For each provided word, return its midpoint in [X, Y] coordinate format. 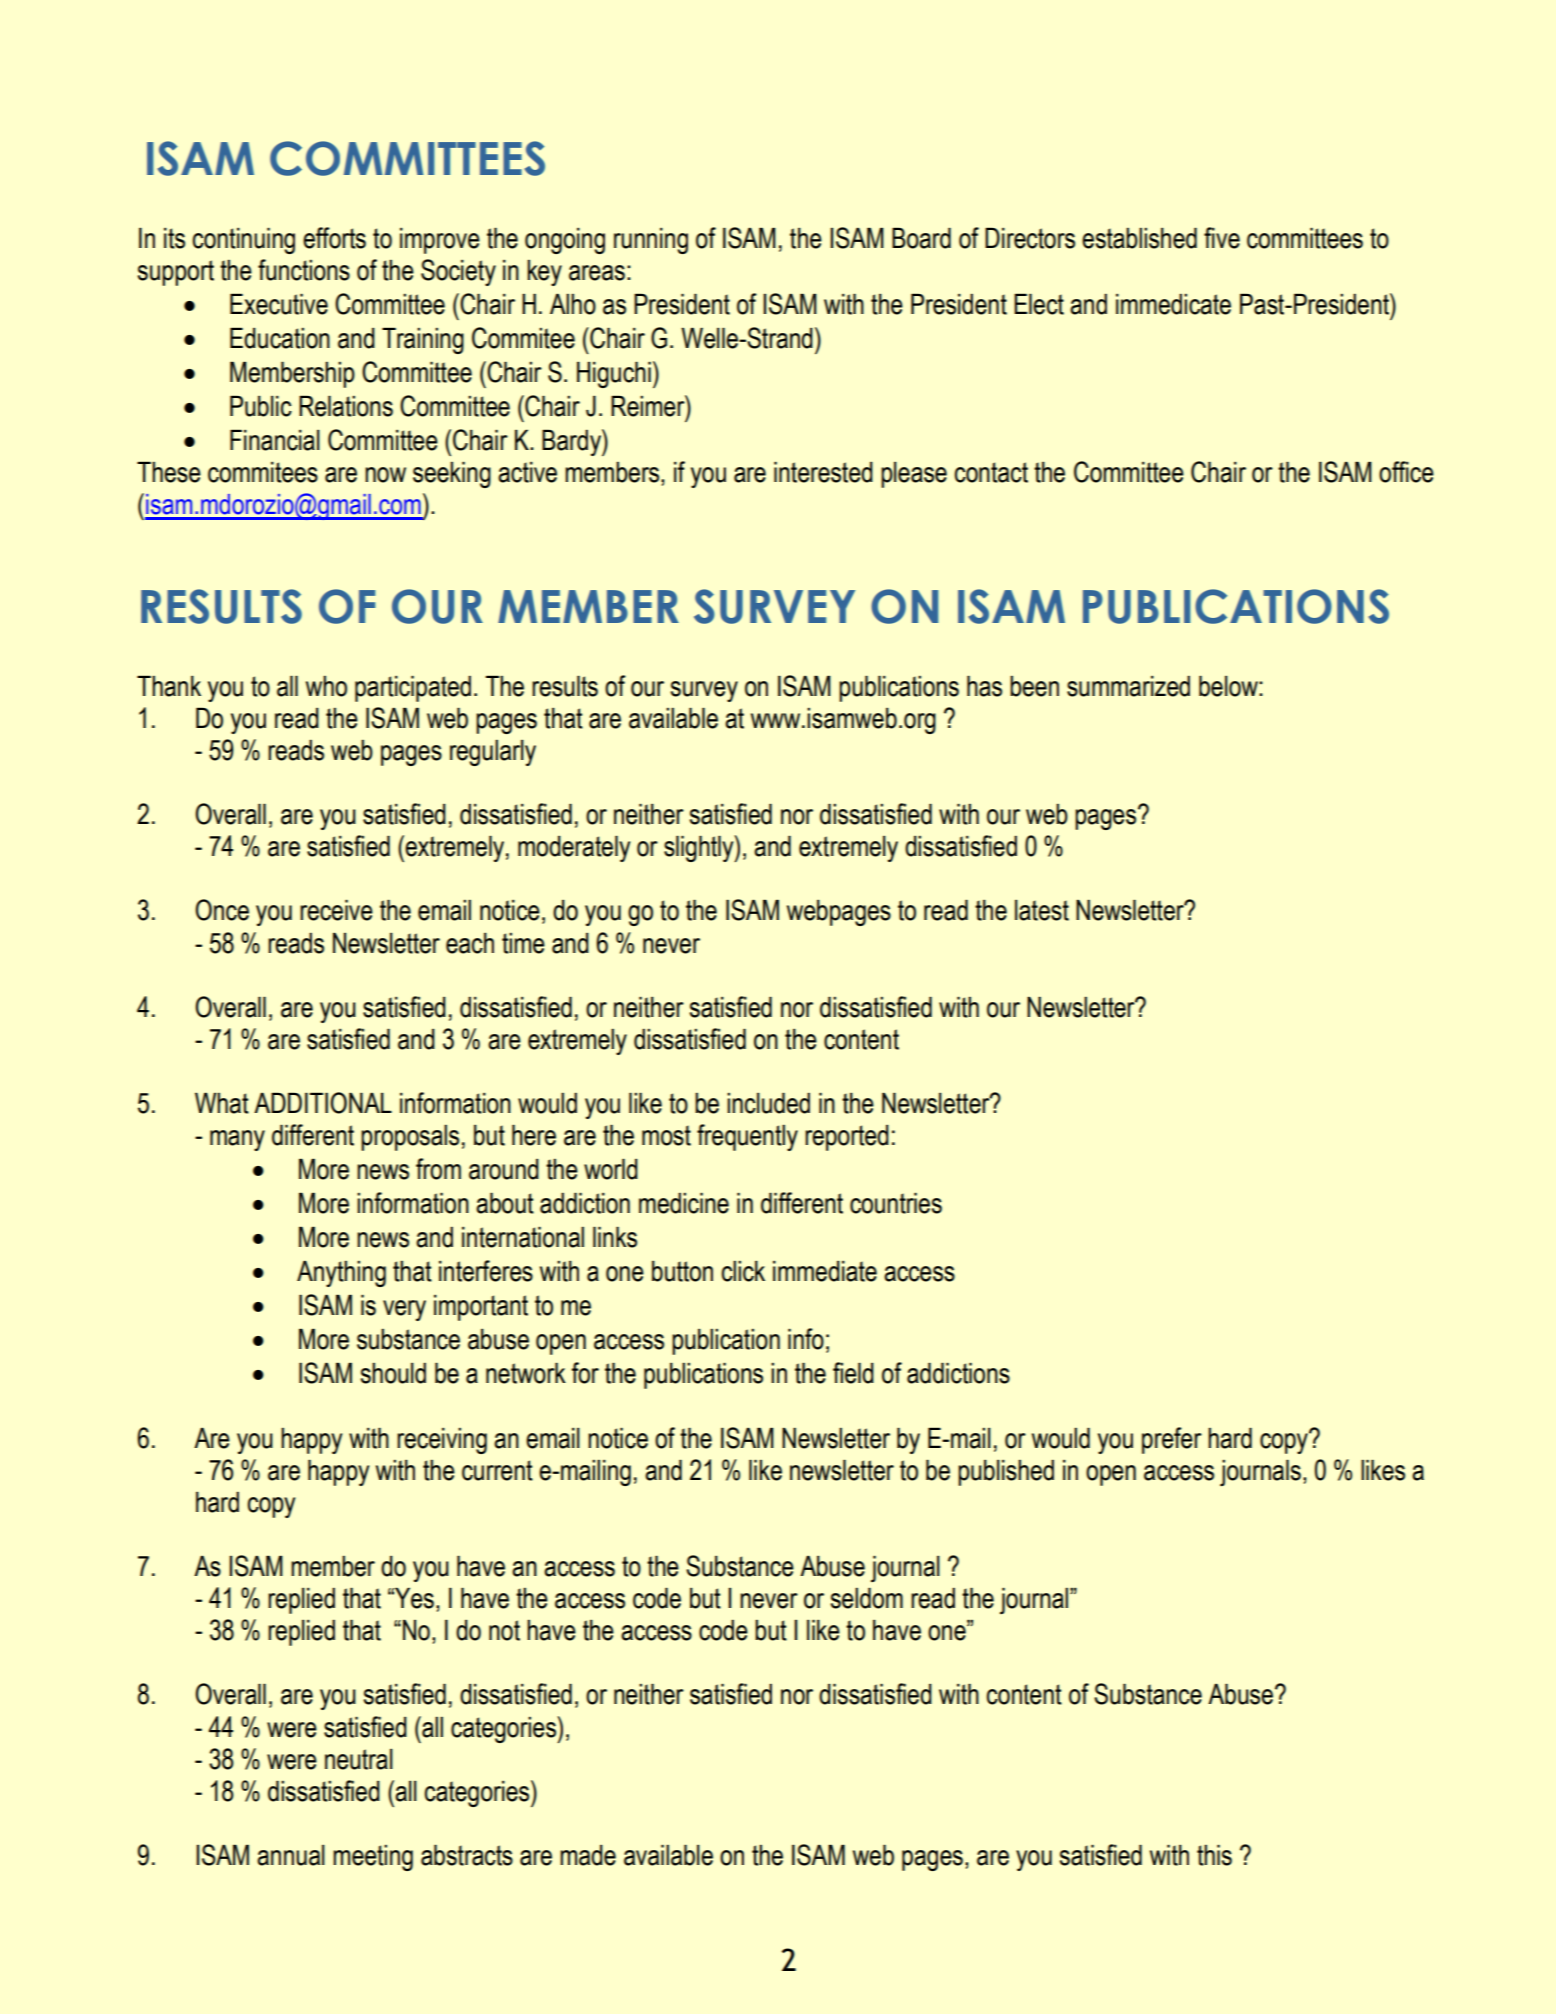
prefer [1172, 1440]
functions [304, 270]
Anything [341, 1274]
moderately [574, 849]
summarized [1128, 686]
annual [291, 1855]
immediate [825, 1271]
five [1222, 238]
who [326, 686]
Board [921, 238]
